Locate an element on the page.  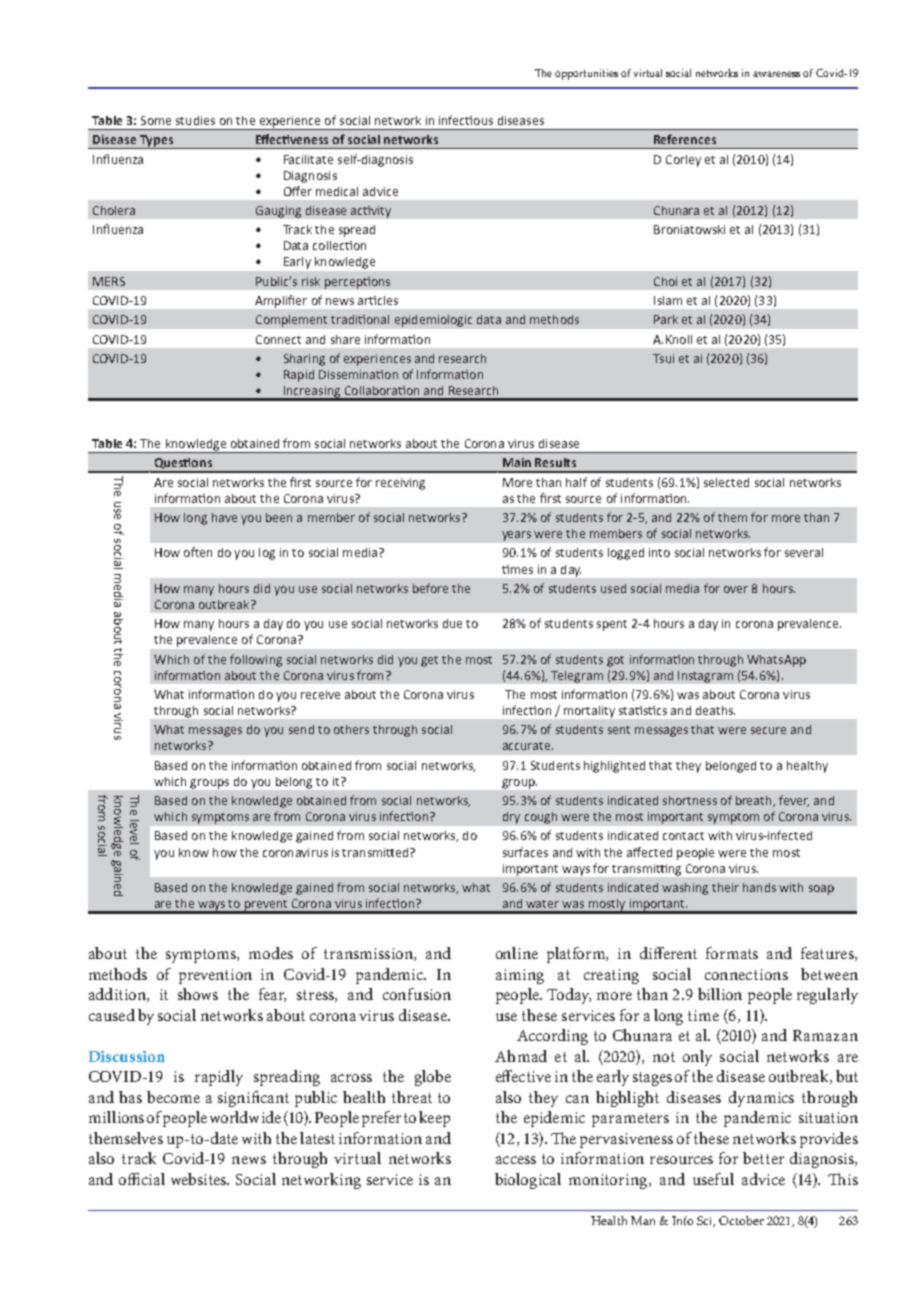
awareness is located at coordinates (776, 74).
